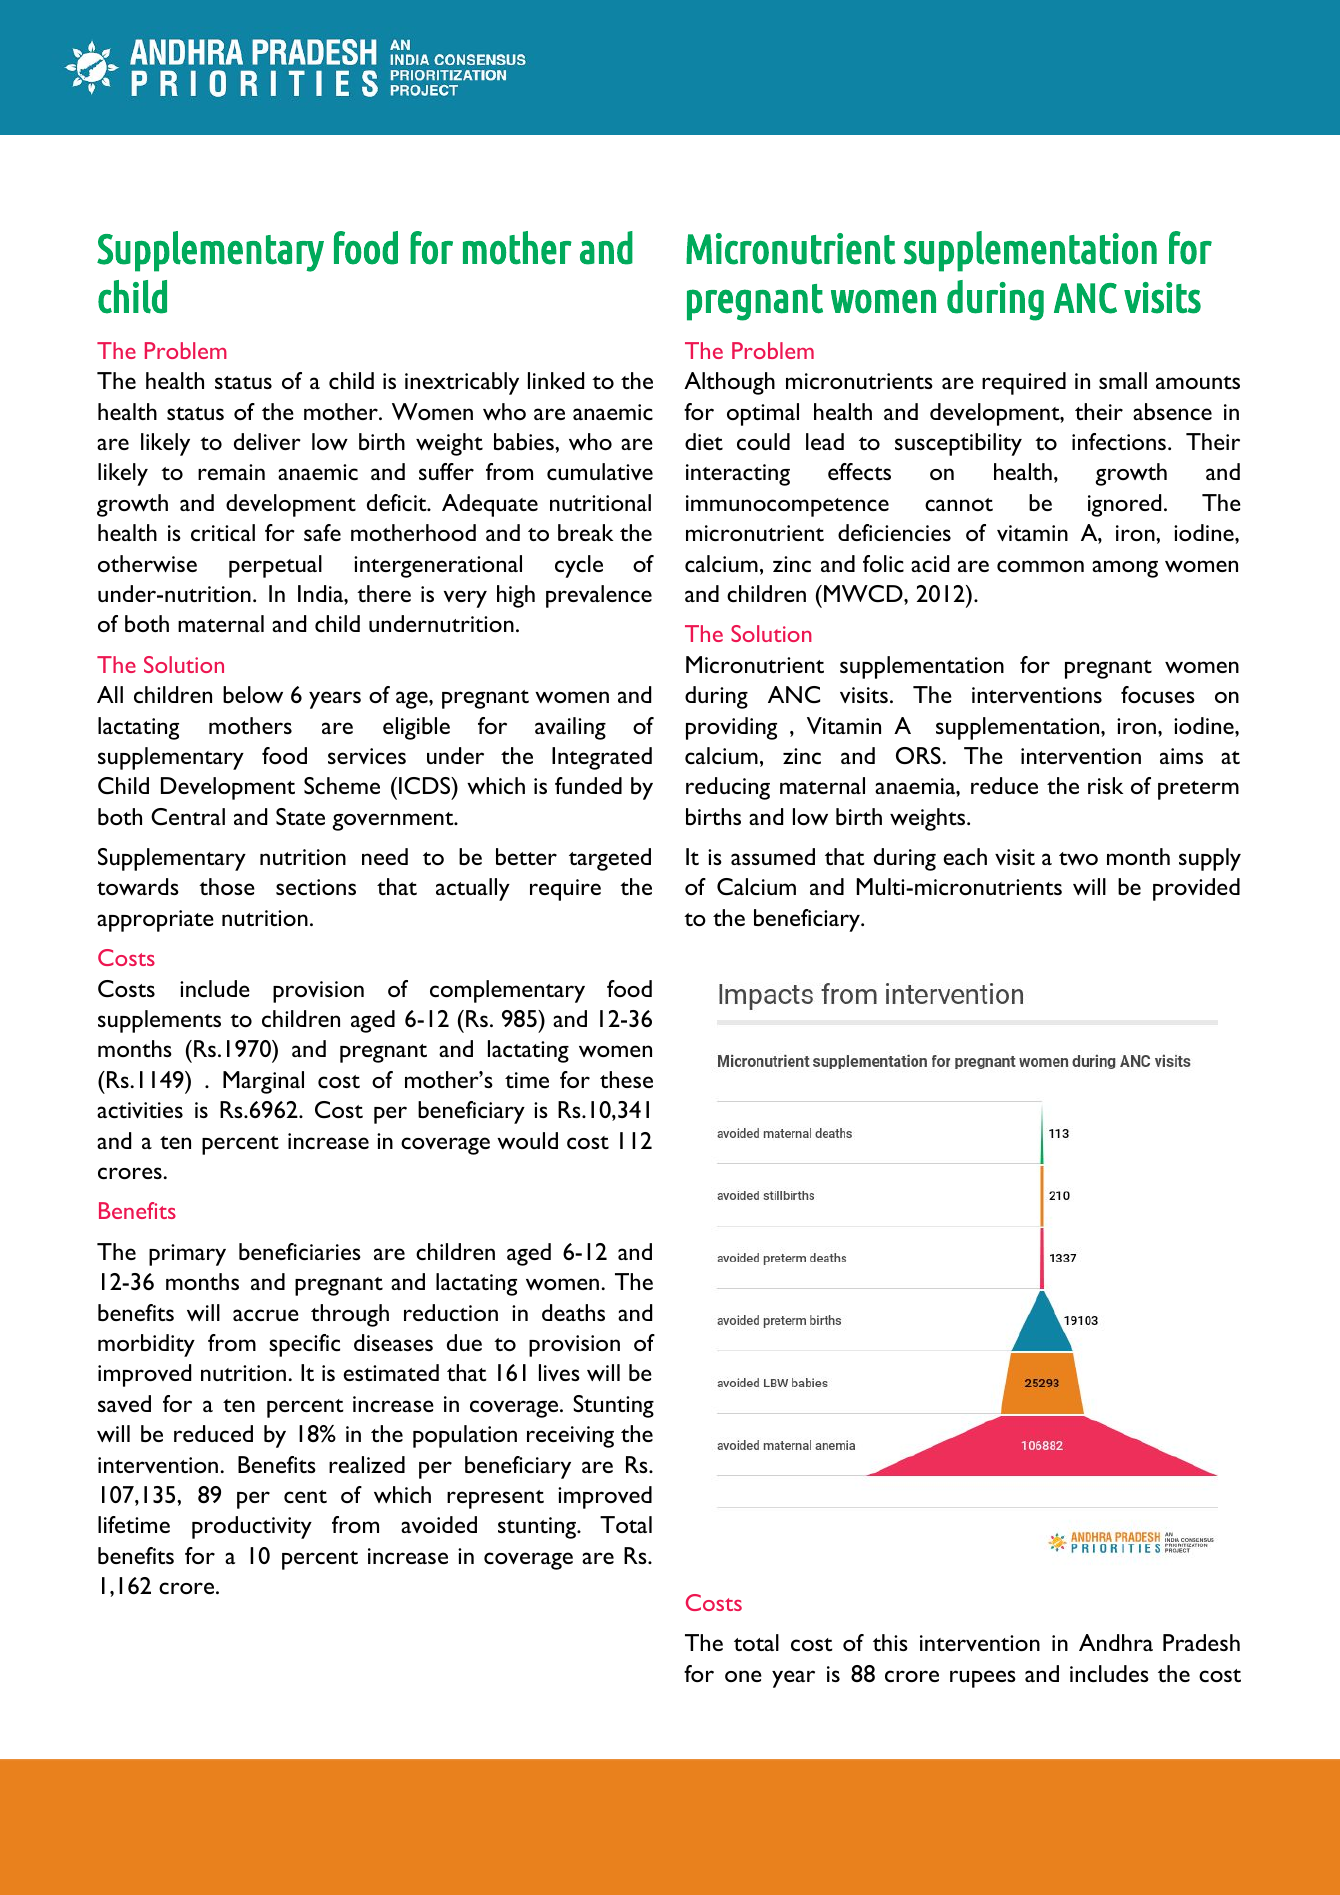  Describe the element at coordinates (743, 1676) in the image. I see `one` at that location.
